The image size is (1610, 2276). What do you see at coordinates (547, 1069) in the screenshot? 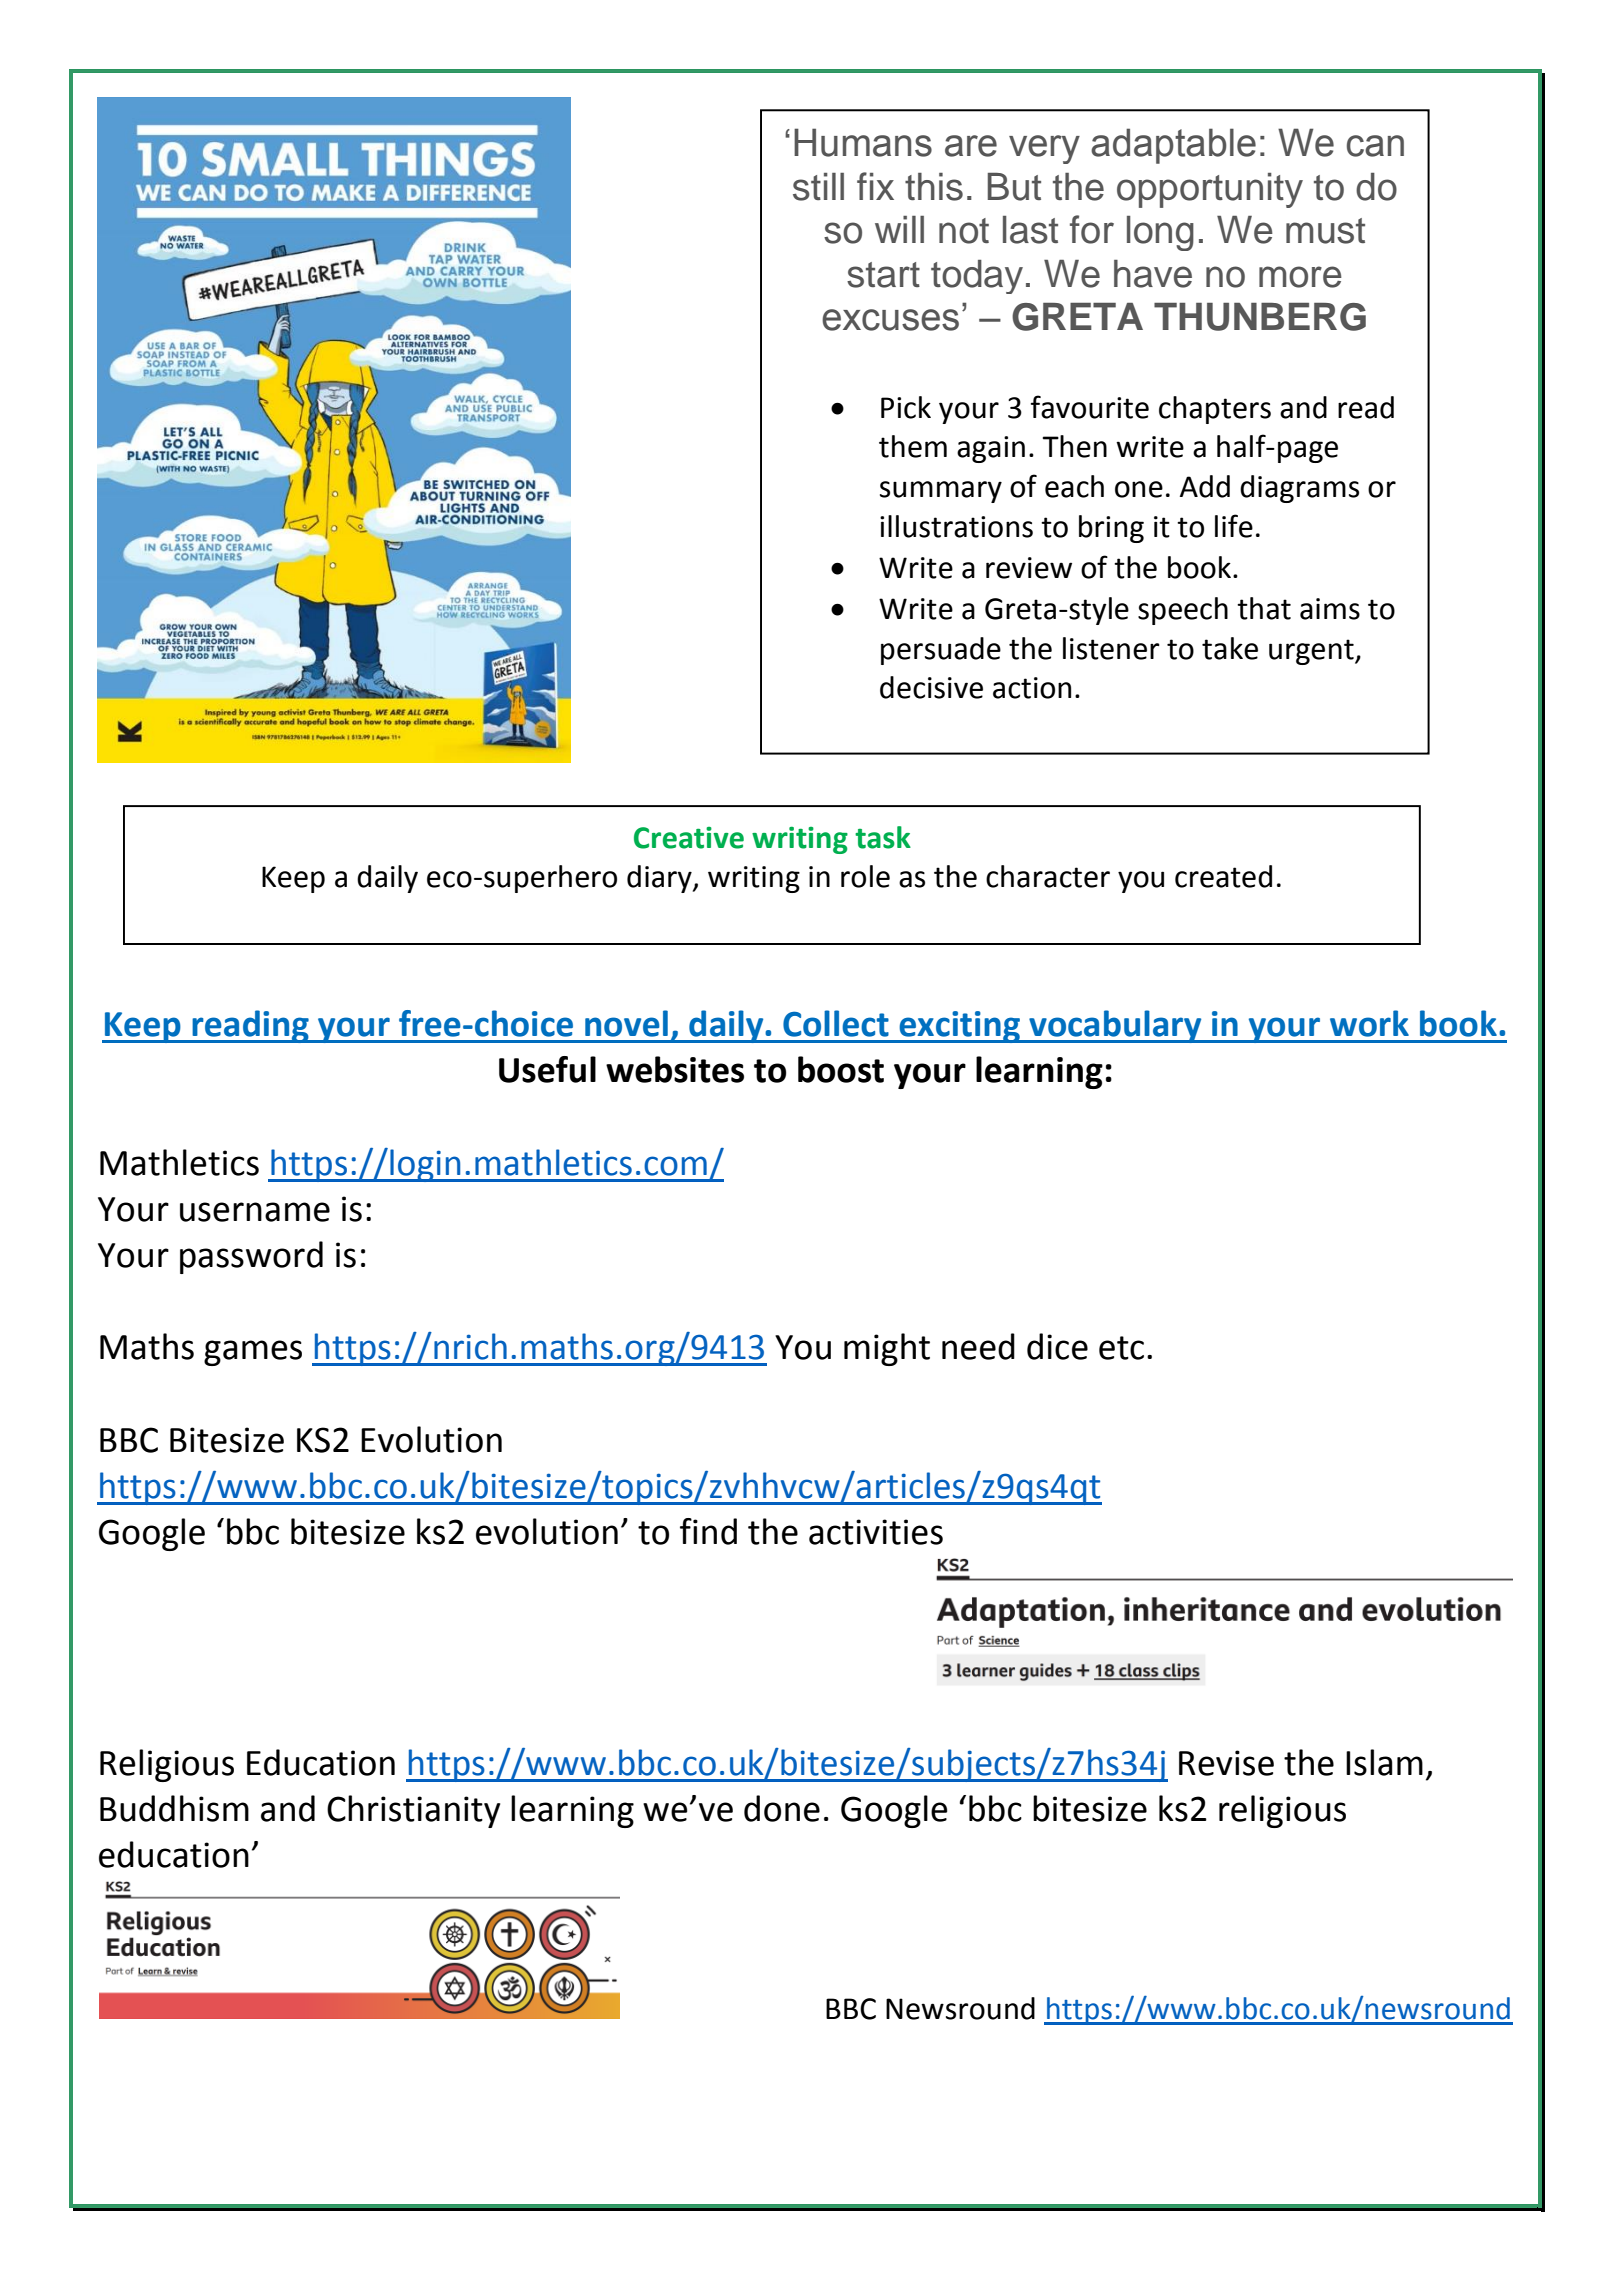
I see `Useful` at bounding box center [547, 1069].
